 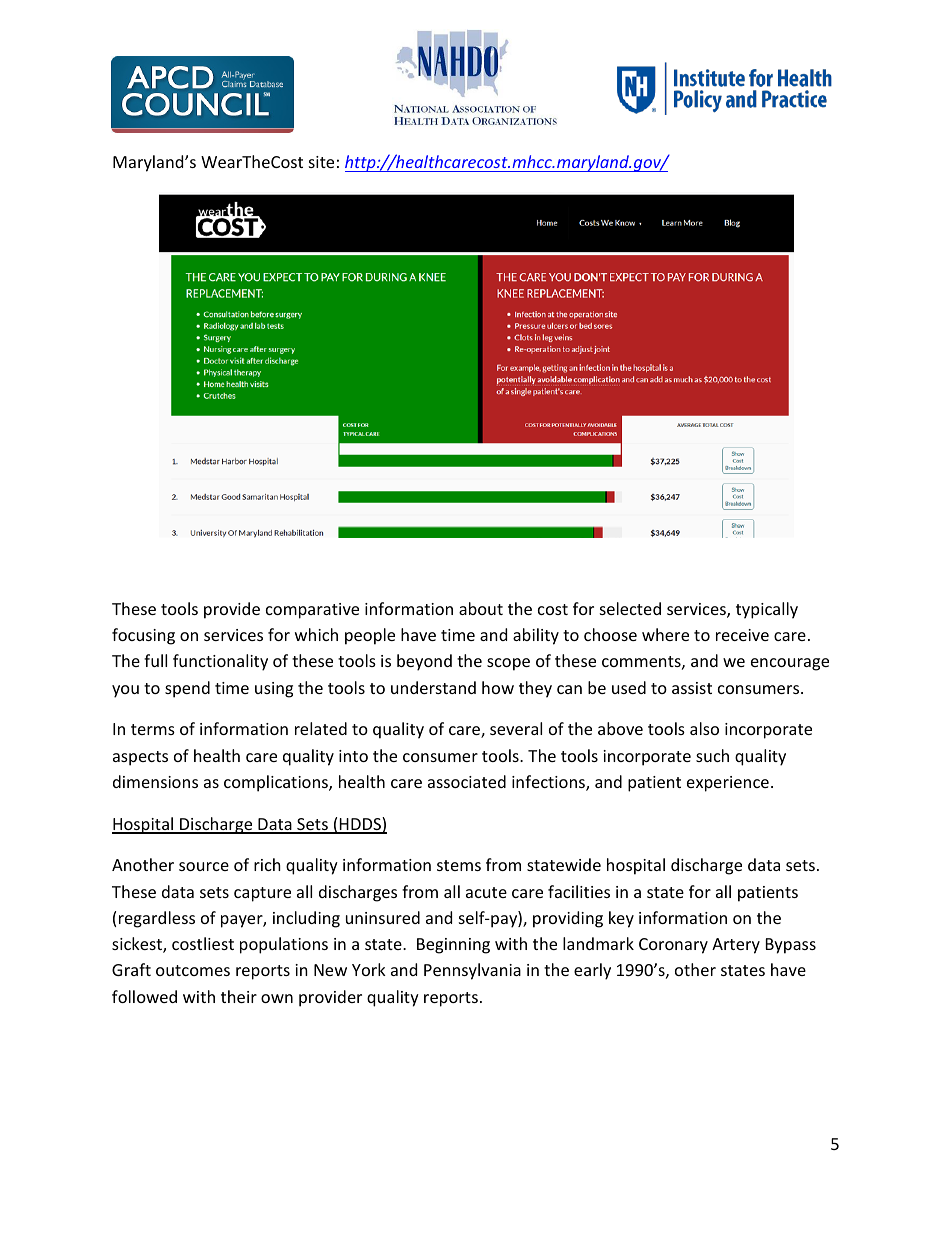 I want to click on outcomes, so click(x=193, y=970).
